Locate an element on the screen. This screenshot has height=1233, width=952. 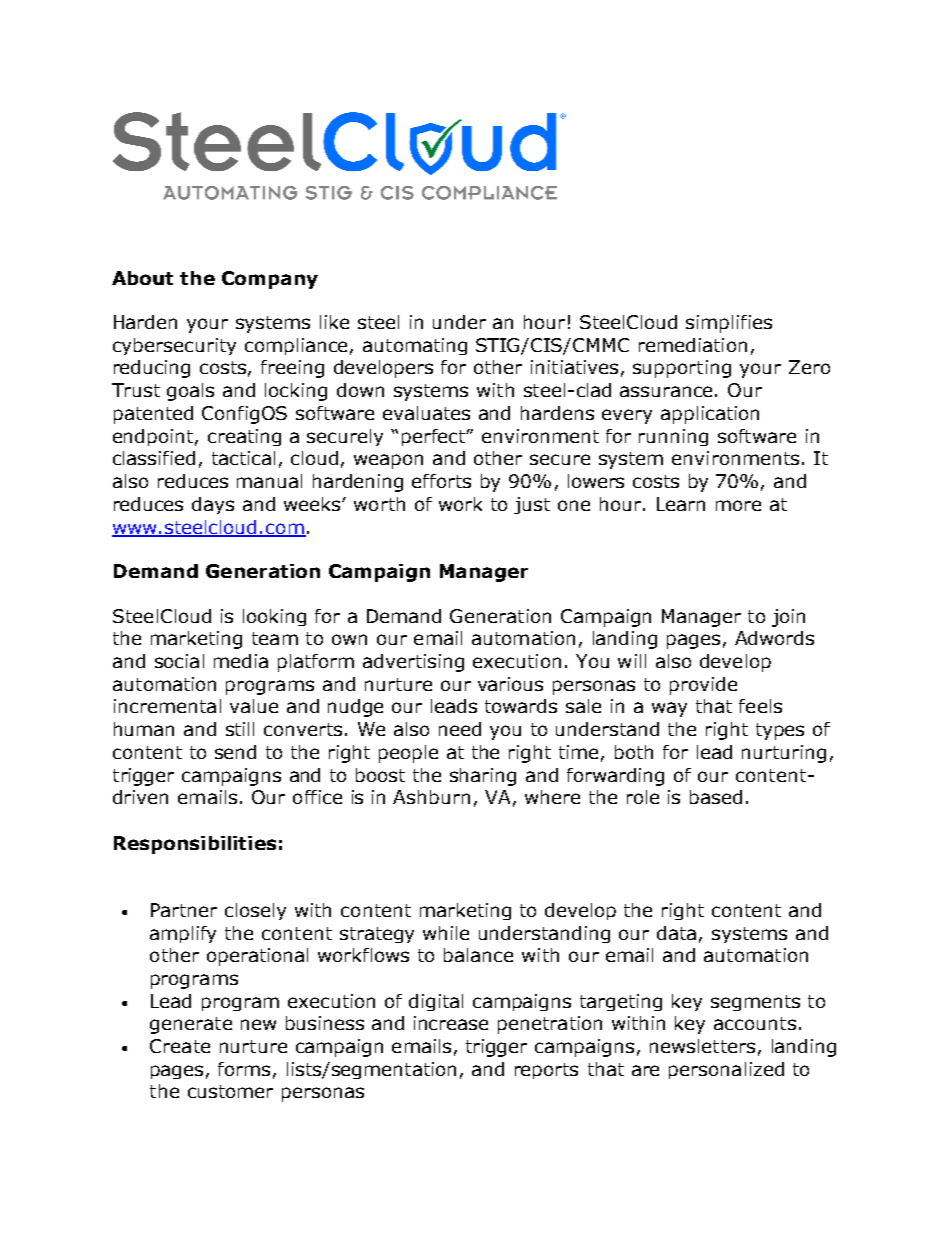
days is located at coordinates (213, 505).
